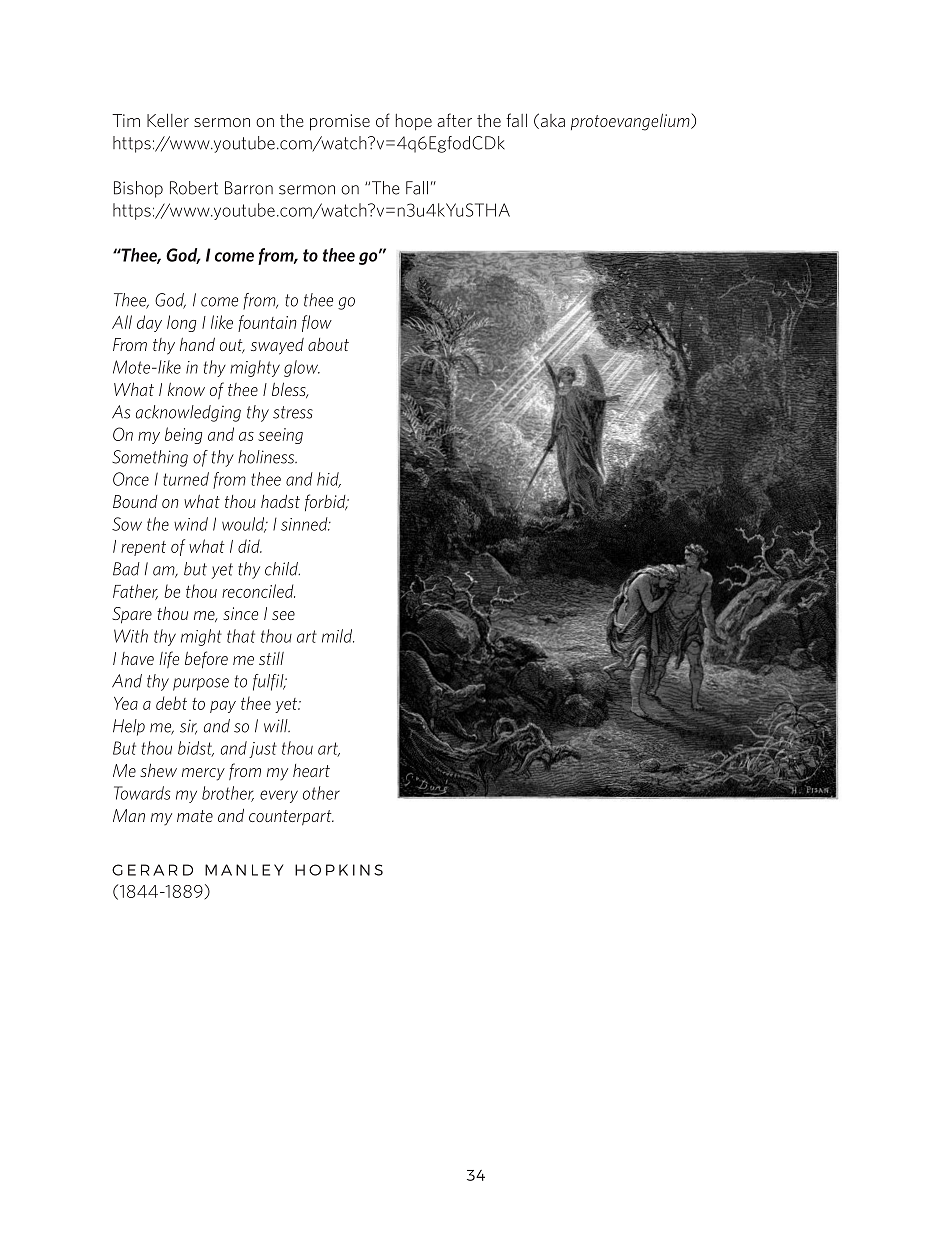  I want to click on mild, so click(338, 636).
